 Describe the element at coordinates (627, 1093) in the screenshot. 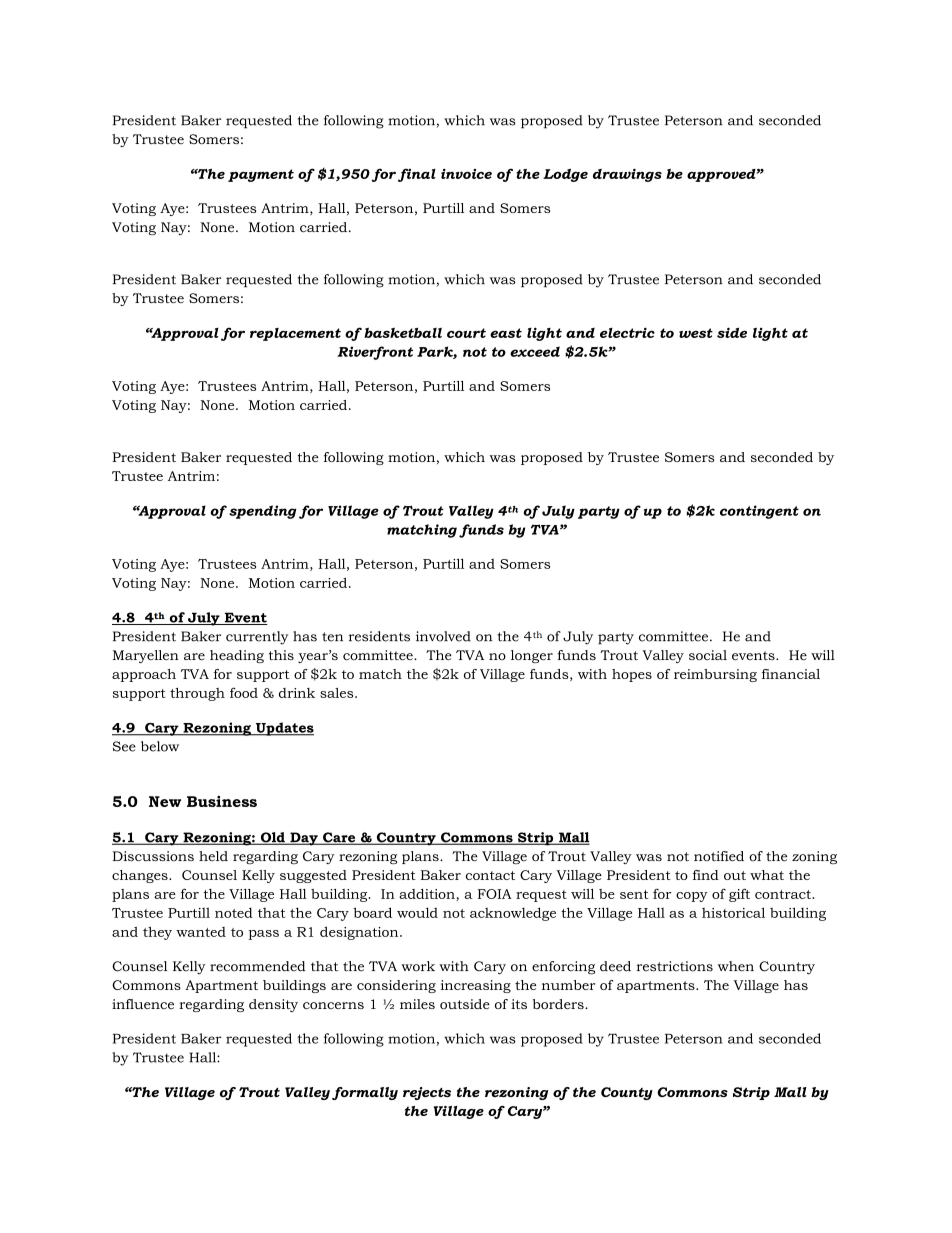

I see `County` at that location.
